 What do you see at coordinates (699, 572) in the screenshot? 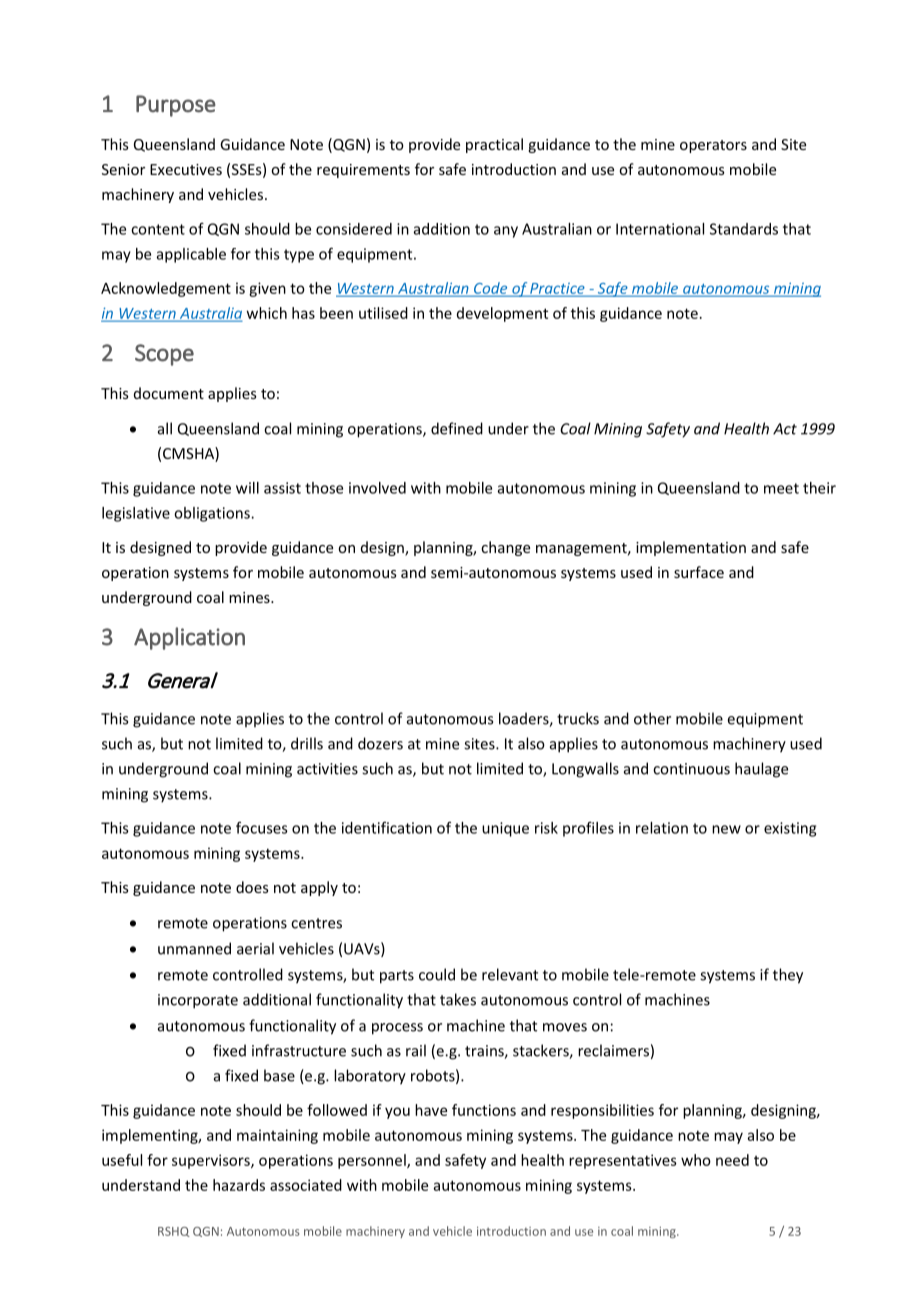
I see `surface` at bounding box center [699, 572].
